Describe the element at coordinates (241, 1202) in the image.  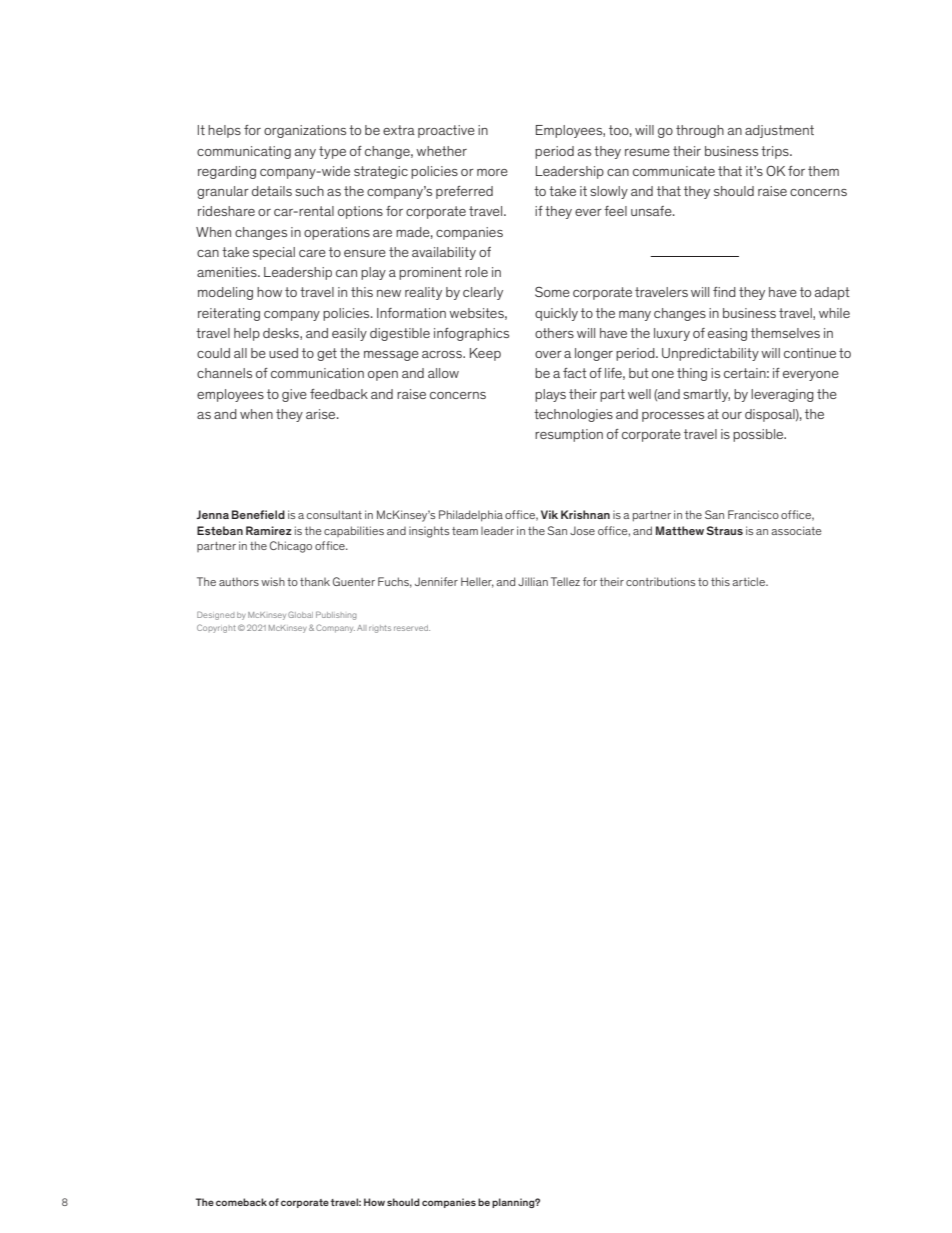
I see `comeback` at that location.
